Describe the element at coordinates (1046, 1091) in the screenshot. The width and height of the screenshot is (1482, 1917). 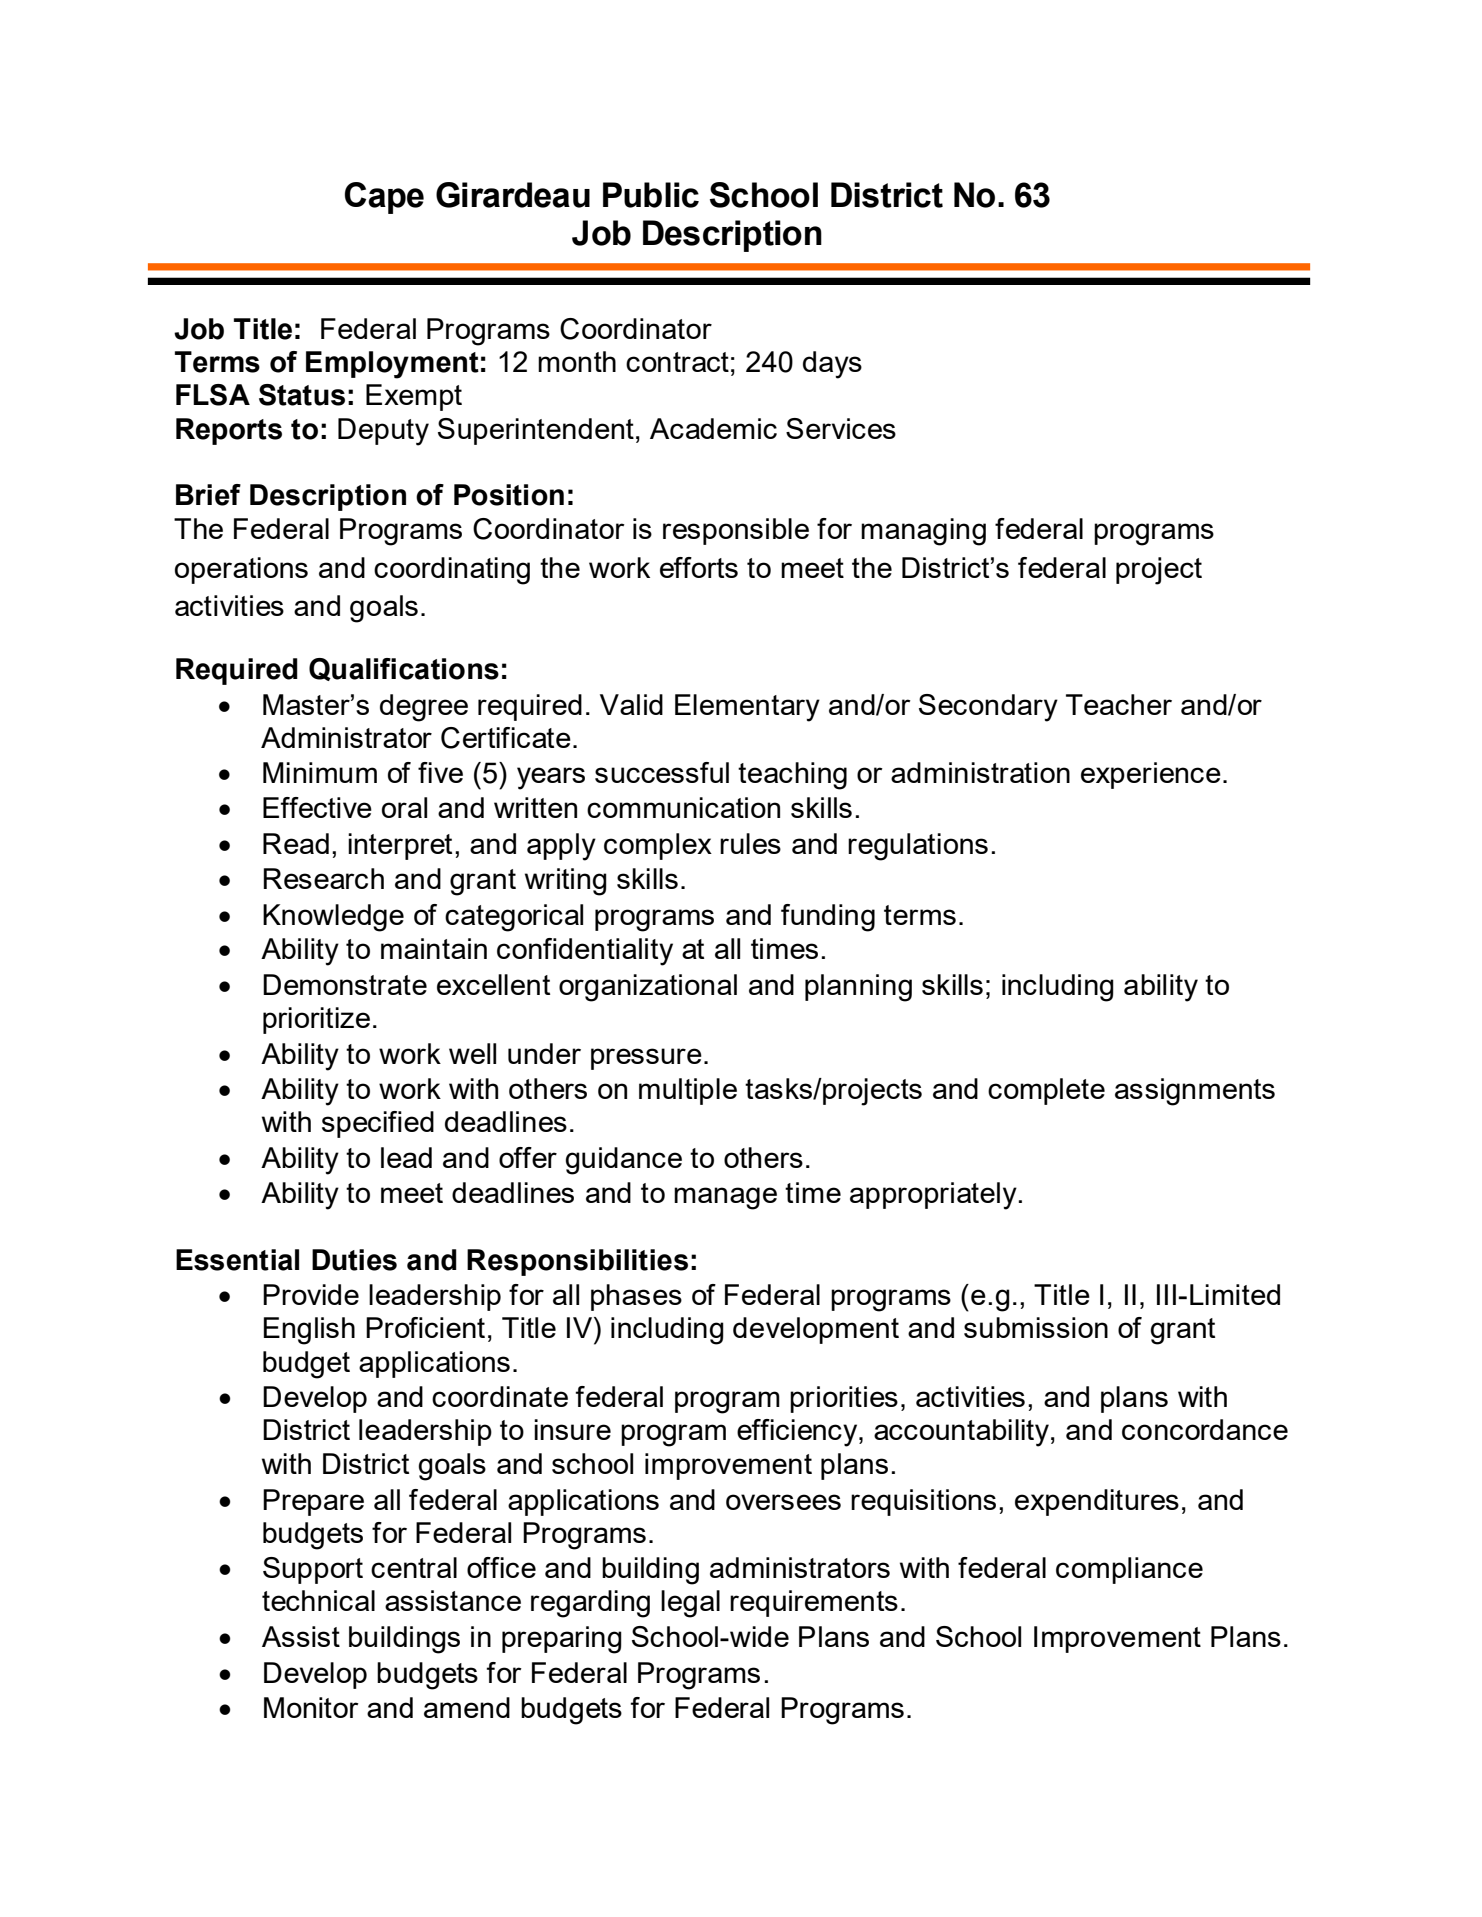
I see `complete` at that location.
